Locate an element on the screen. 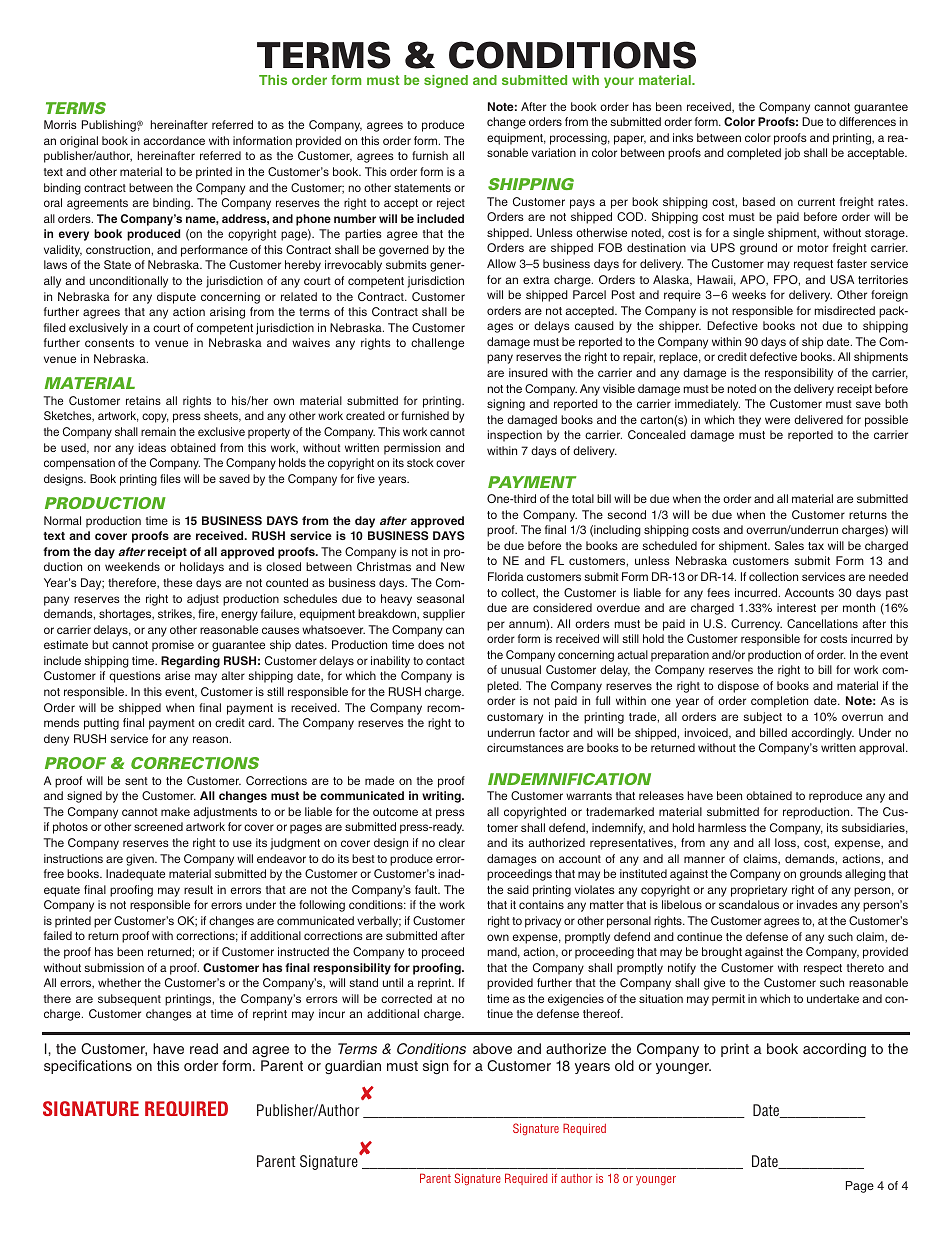 Image resolution: width=952 pixels, height=1233 pixels. accordance is located at coordinates (174, 140).
